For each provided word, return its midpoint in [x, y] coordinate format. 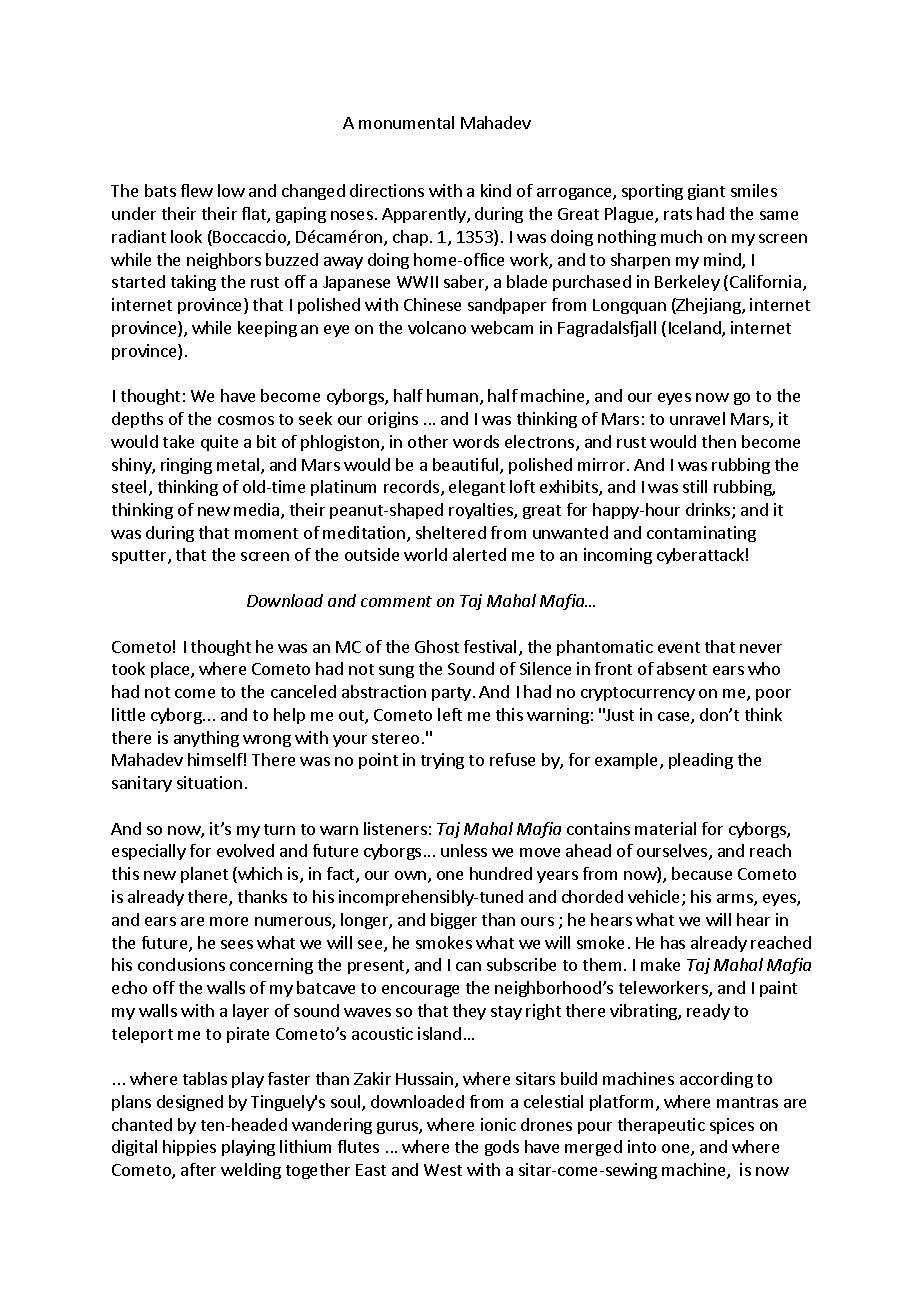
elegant [477, 488]
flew [197, 190]
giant [706, 192]
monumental [406, 122]
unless [464, 850]
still [695, 486]
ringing [186, 466]
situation [209, 782]
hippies [189, 1148]
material [665, 828]
